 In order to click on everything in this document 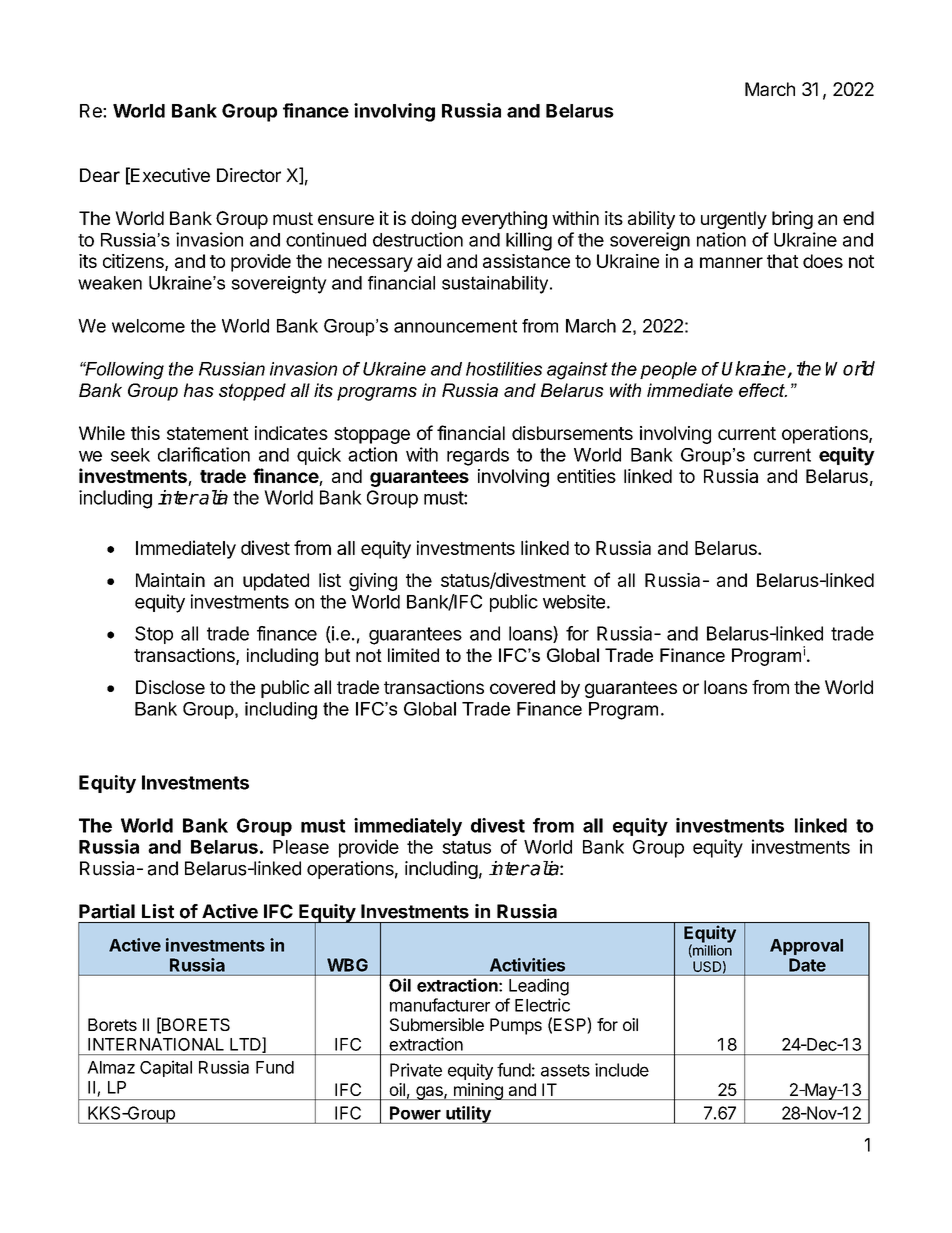, I will do `click(504, 220)`.
